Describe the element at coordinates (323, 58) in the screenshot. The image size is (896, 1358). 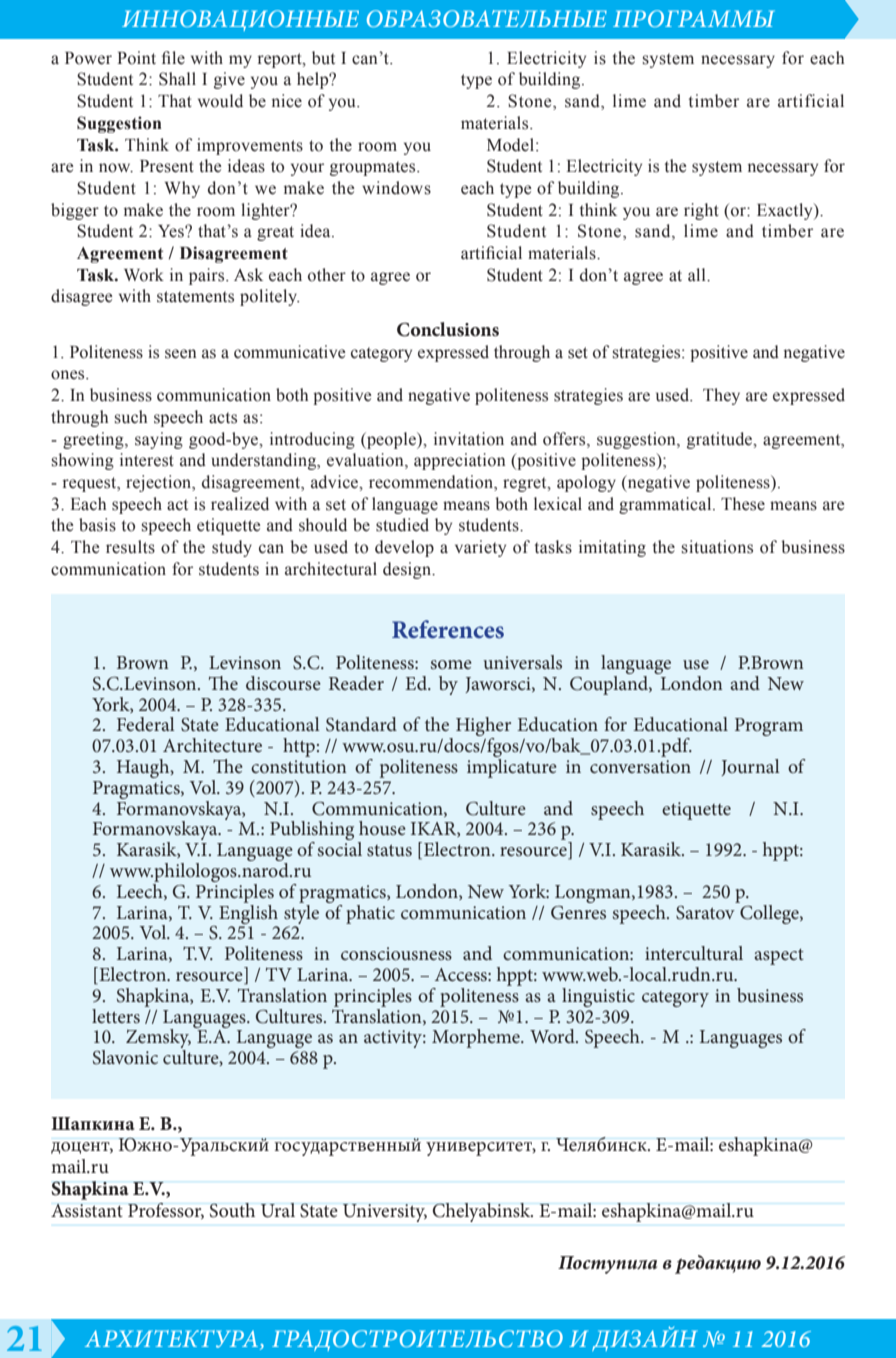
I see `but` at that location.
